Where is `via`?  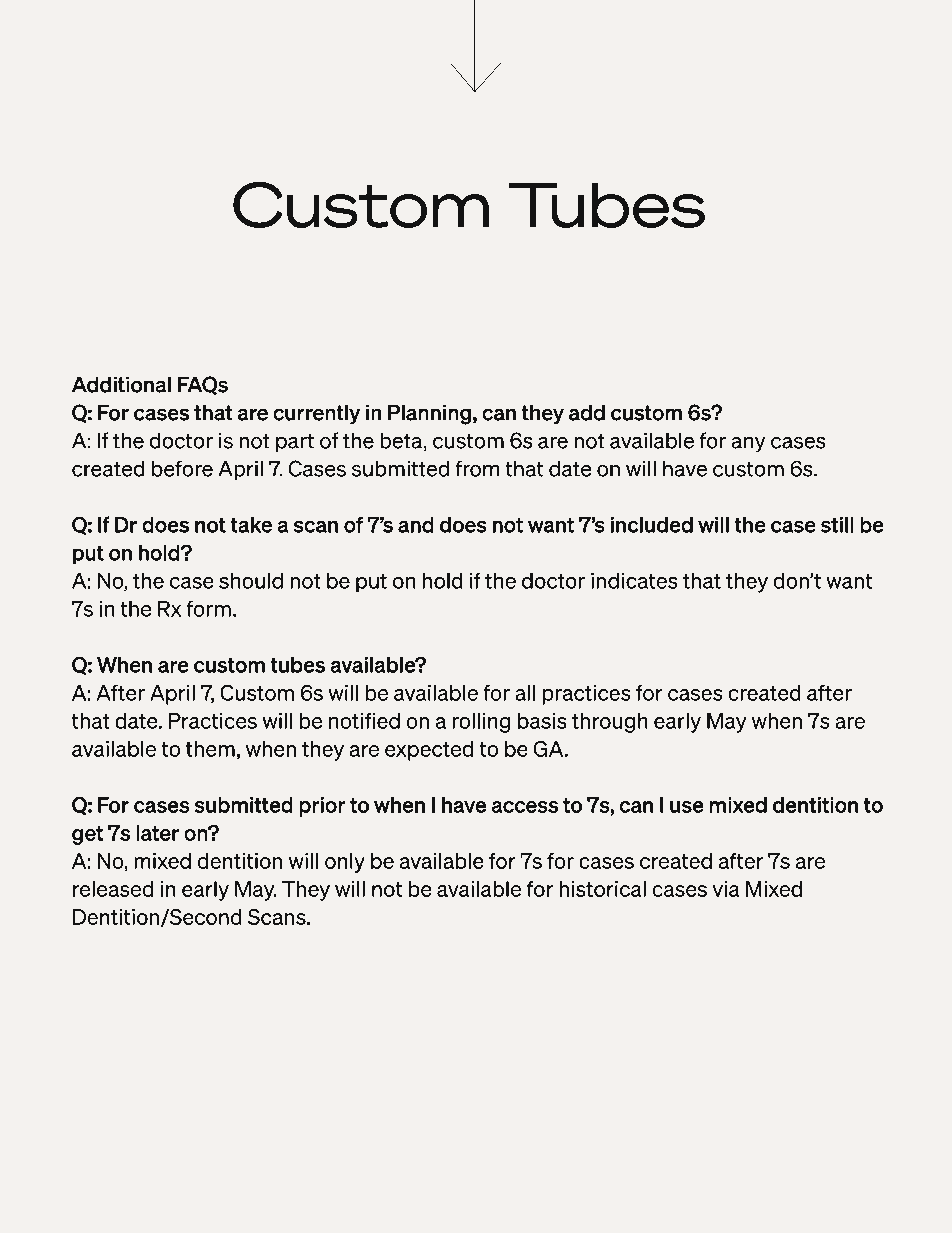 via is located at coordinates (726, 889).
